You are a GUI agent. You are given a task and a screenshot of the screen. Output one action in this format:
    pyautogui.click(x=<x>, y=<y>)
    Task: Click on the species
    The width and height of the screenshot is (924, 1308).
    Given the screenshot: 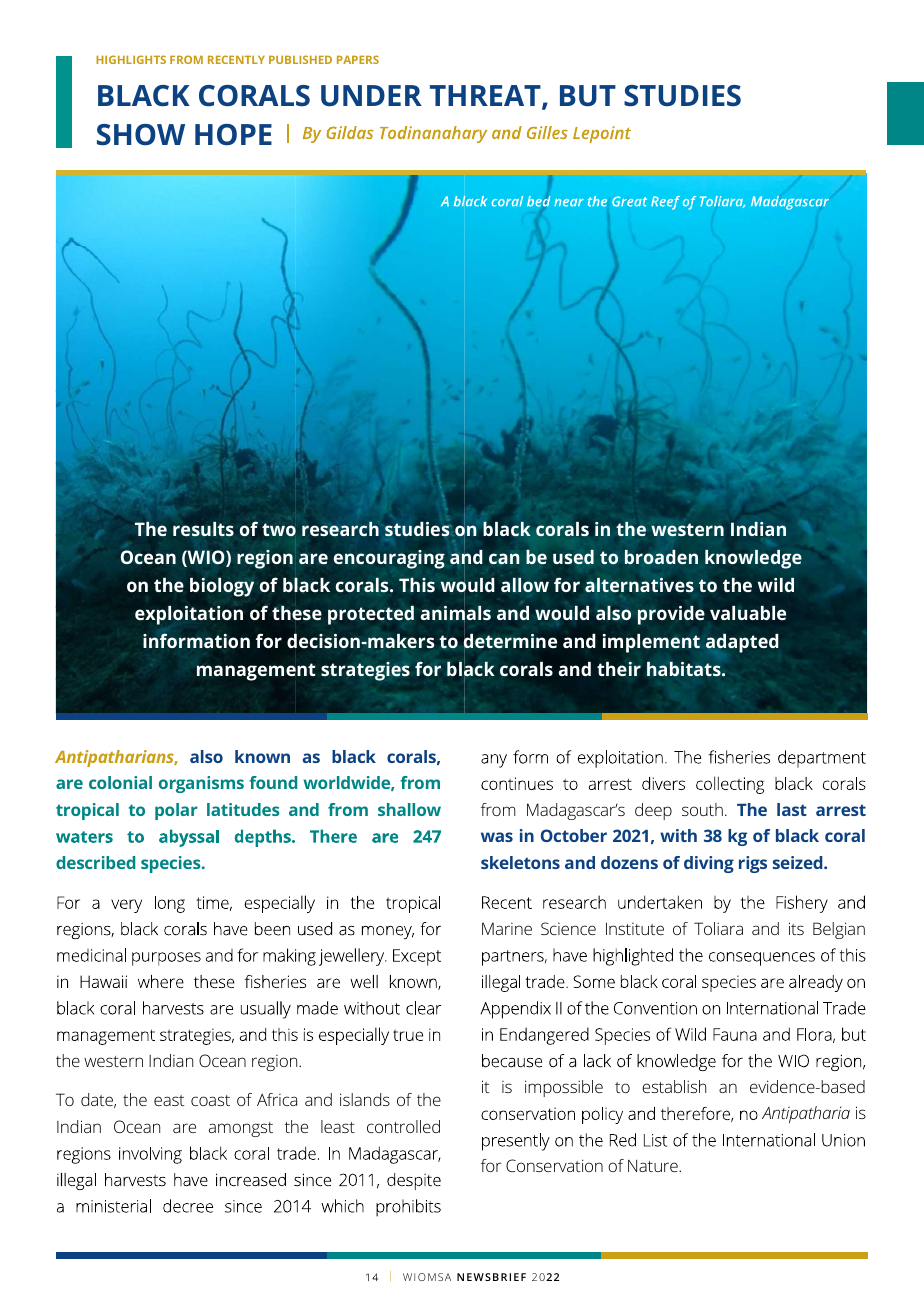 What is the action you would take?
    pyautogui.click(x=172, y=864)
